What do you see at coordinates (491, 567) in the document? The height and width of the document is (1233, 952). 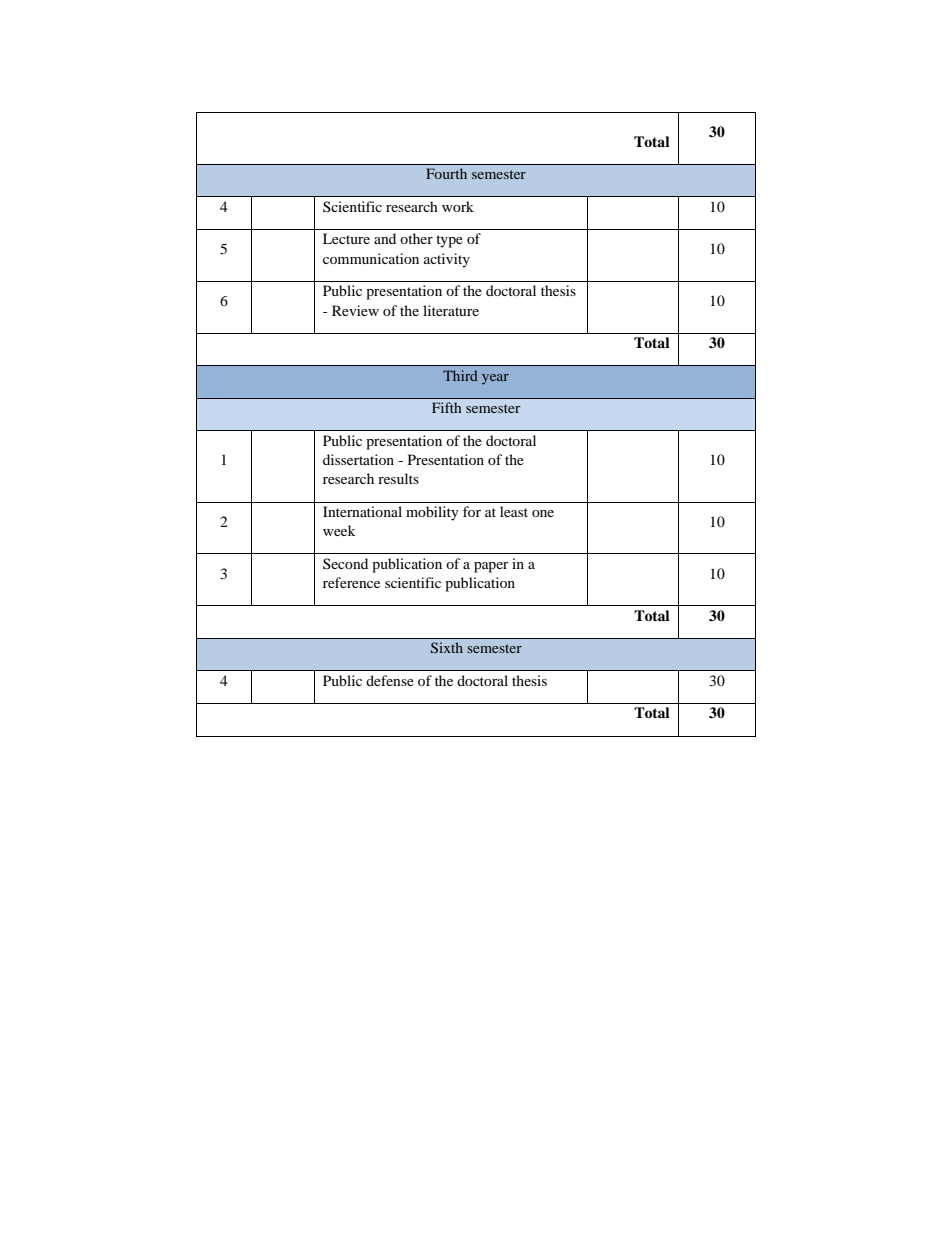 I see `paper` at bounding box center [491, 567].
